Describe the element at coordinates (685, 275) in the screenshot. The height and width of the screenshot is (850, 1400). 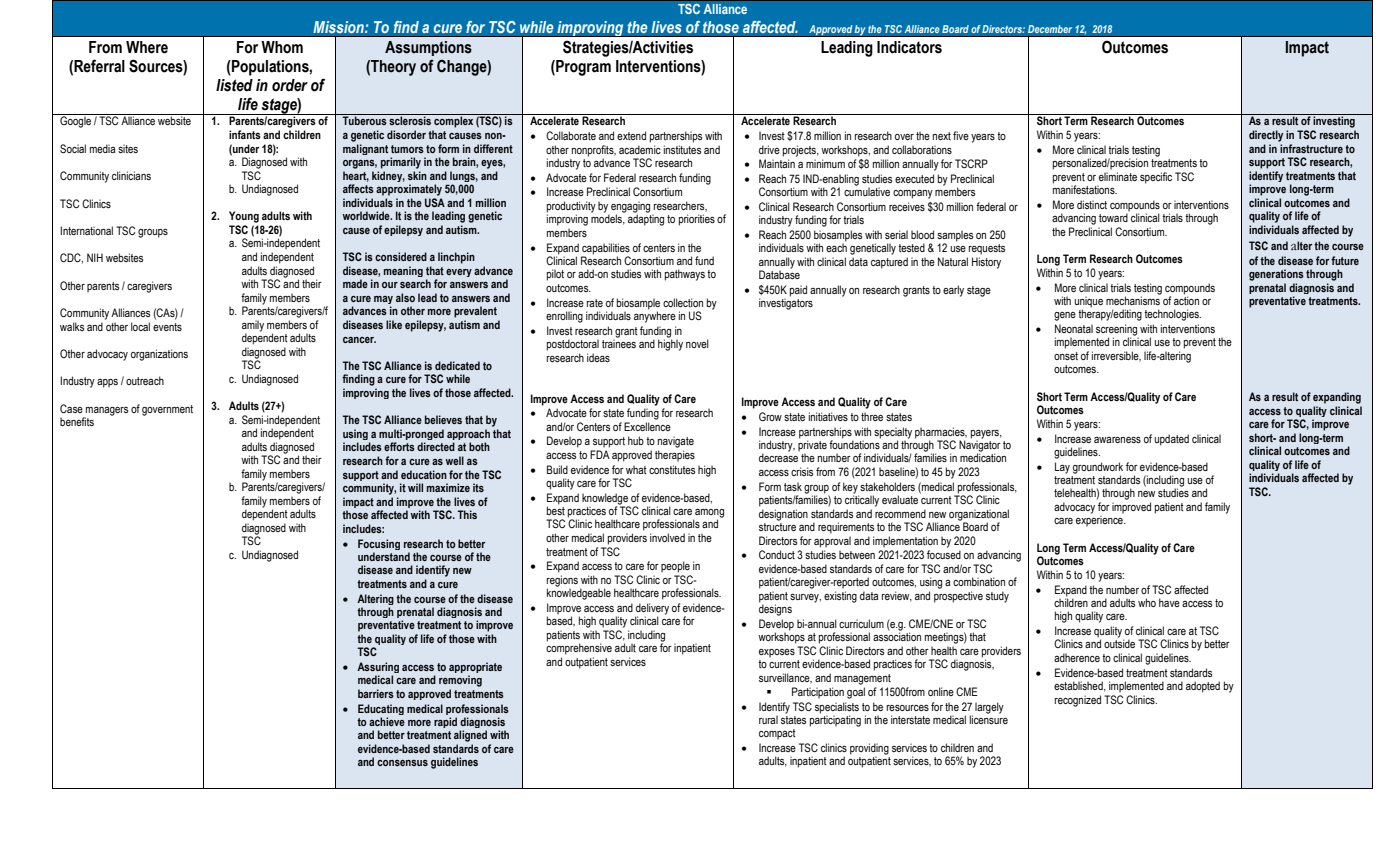
I see `pathways` at that location.
